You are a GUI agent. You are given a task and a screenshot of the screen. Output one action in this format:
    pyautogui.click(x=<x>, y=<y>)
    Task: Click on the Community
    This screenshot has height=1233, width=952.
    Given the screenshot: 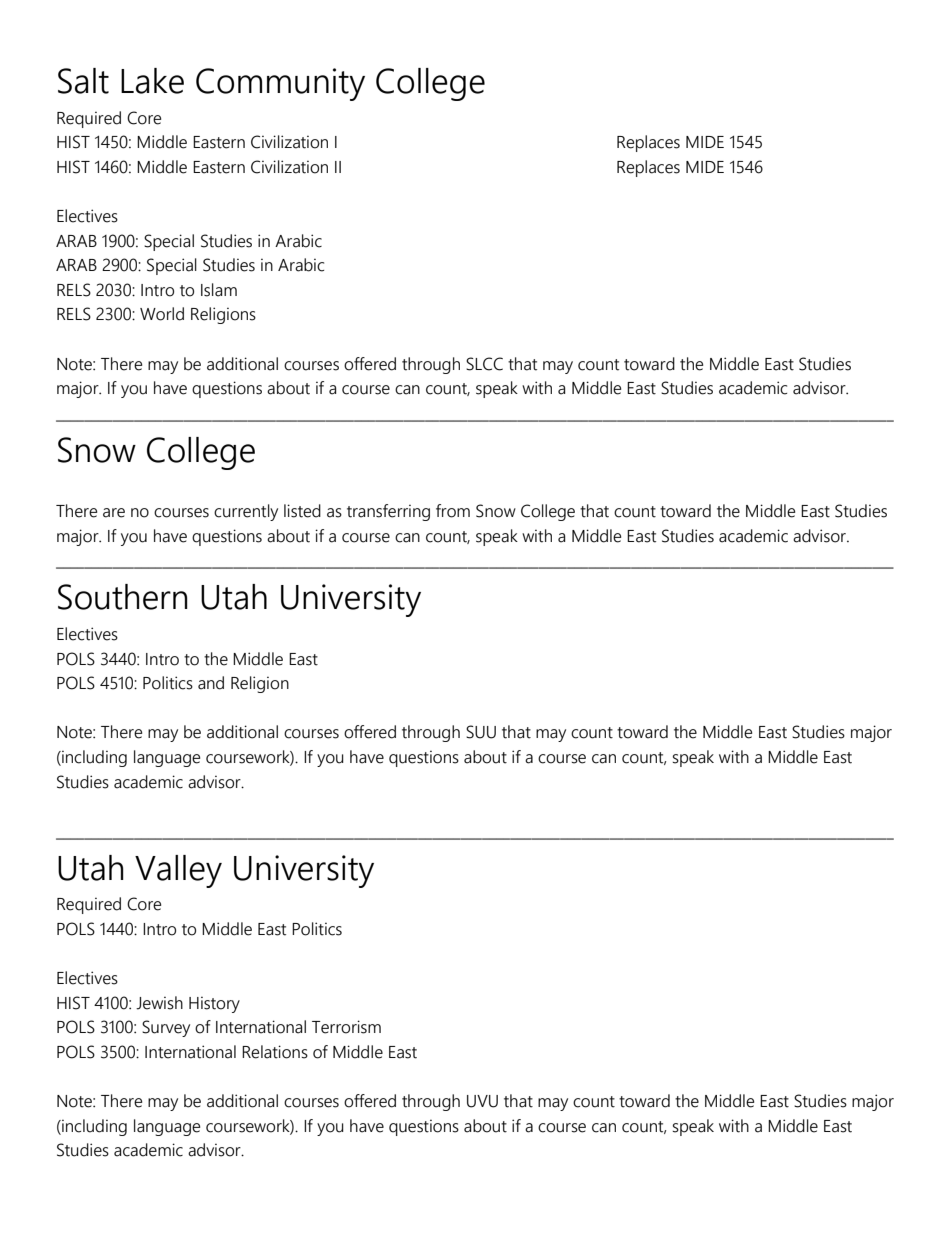 What is the action you would take?
    pyautogui.click(x=280, y=84)
